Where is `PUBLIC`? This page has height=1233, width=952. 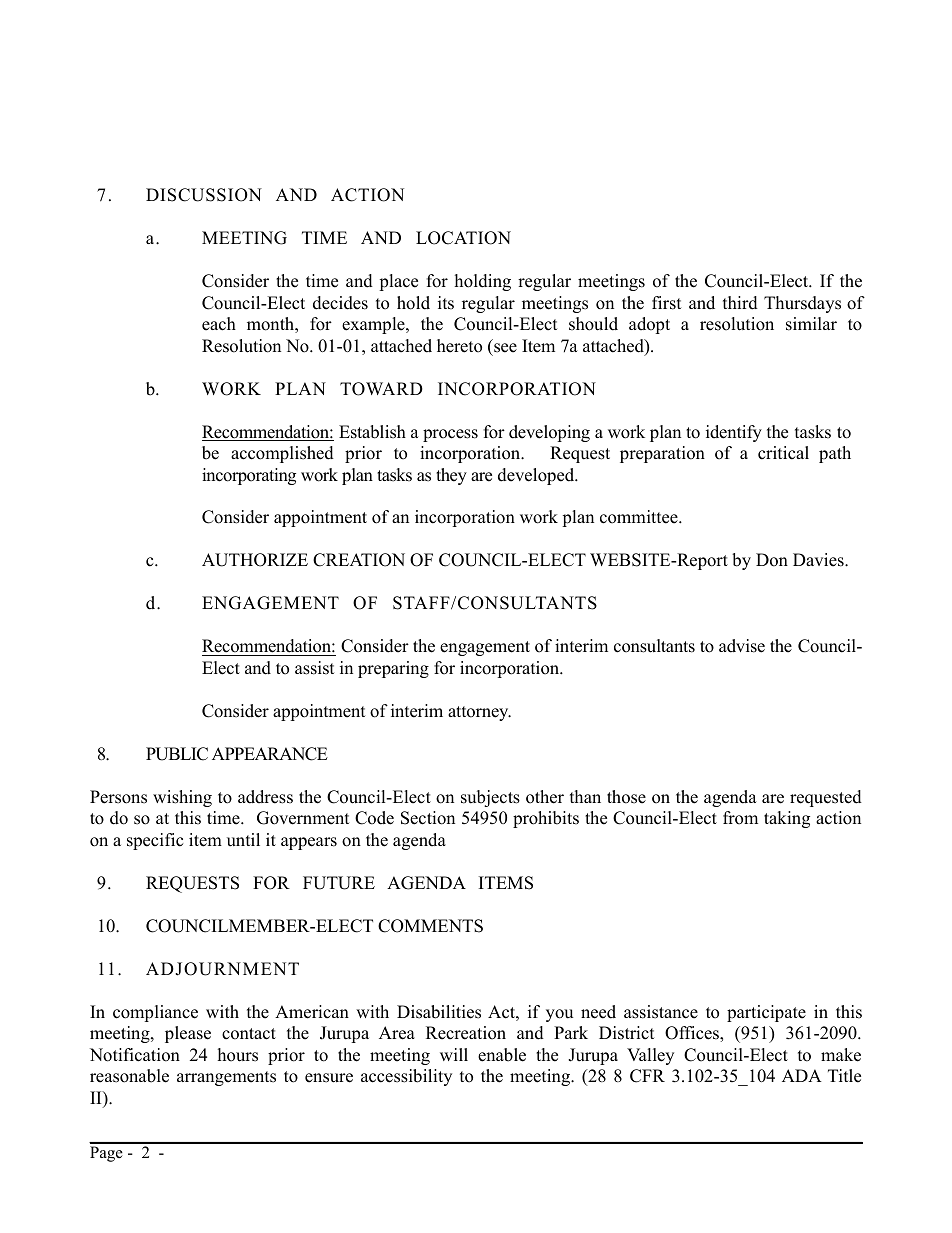 PUBLIC is located at coordinates (177, 754).
